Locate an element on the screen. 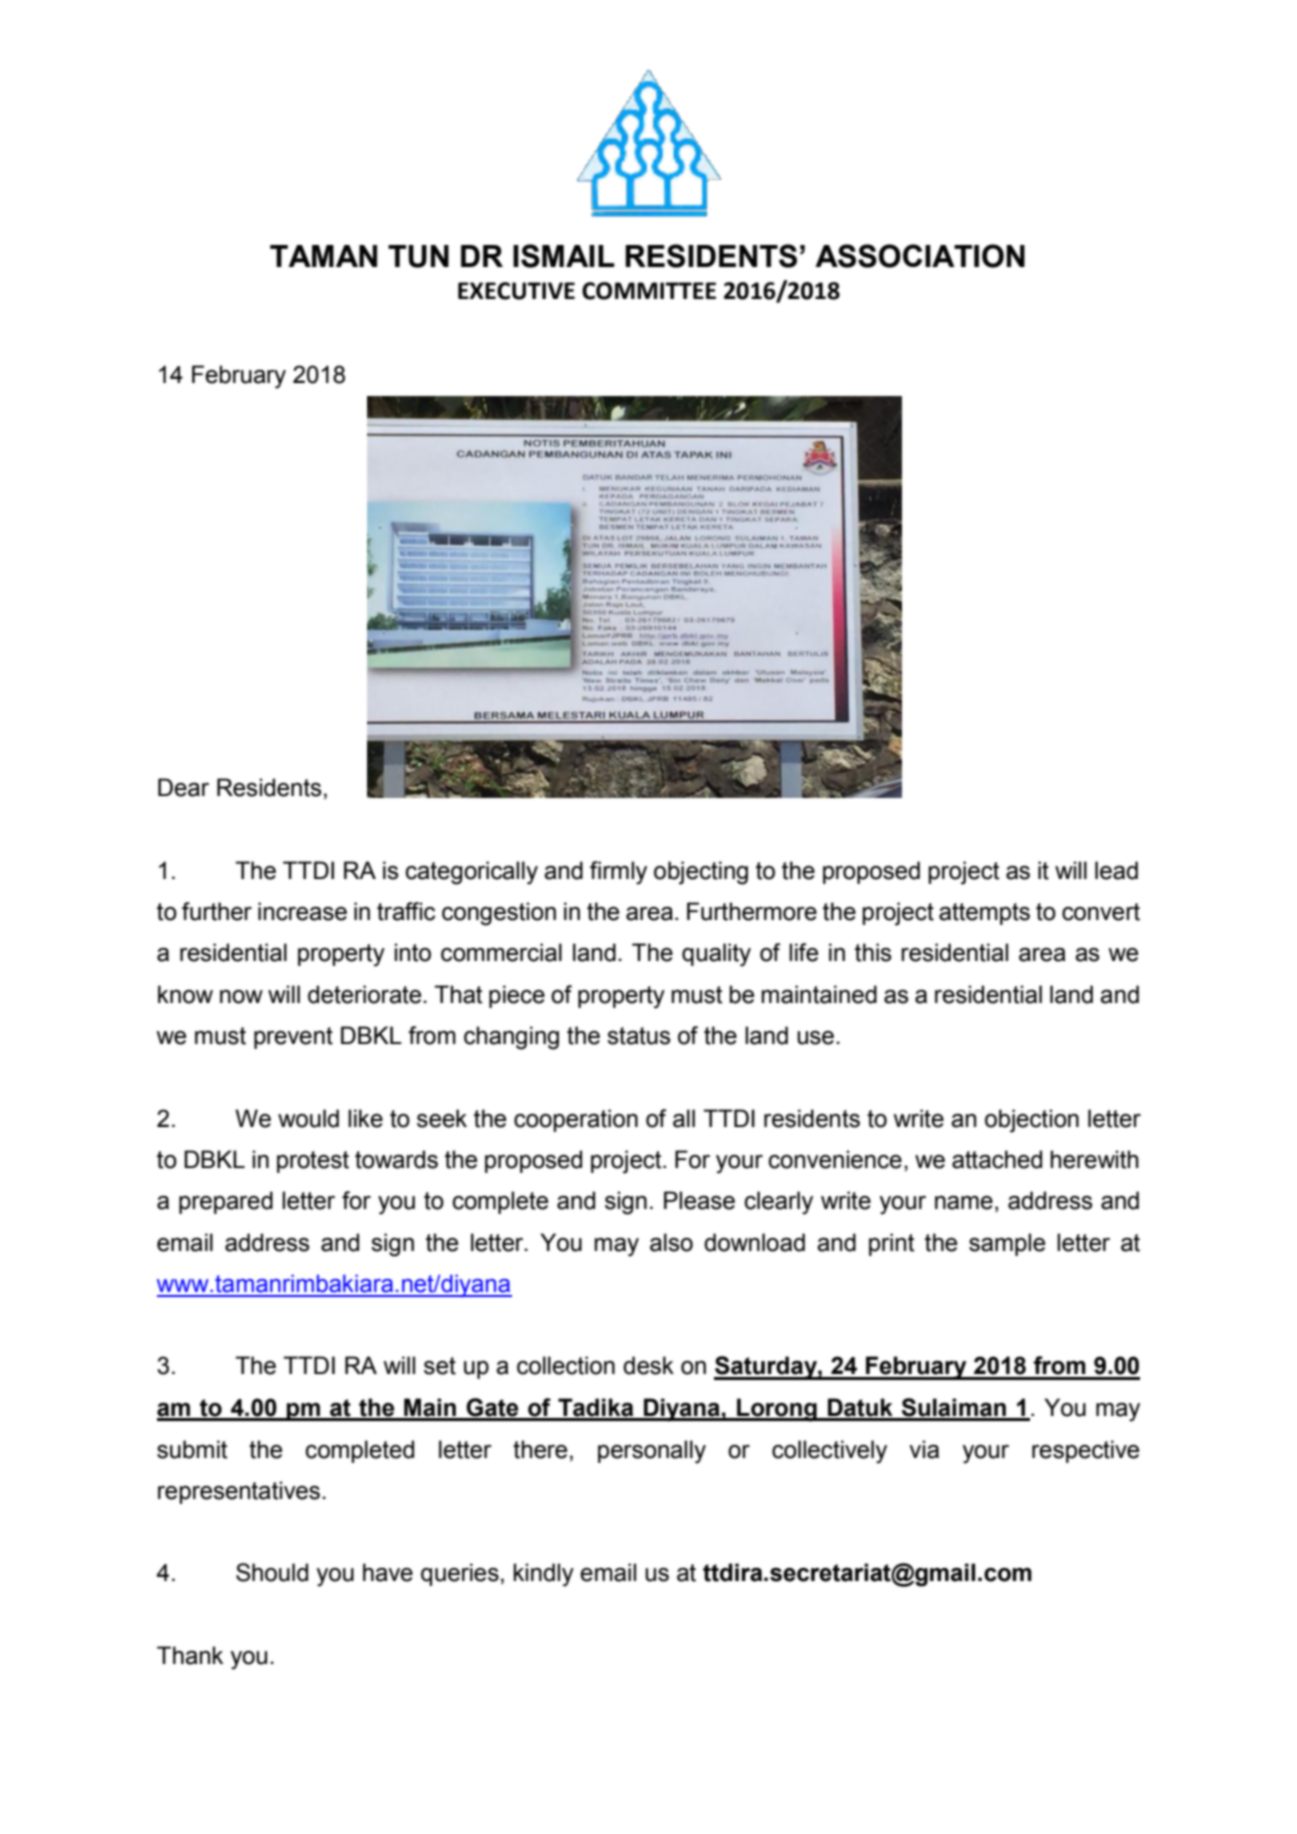 This screenshot has height=1834, width=1297. kindly is located at coordinates (543, 1575).
